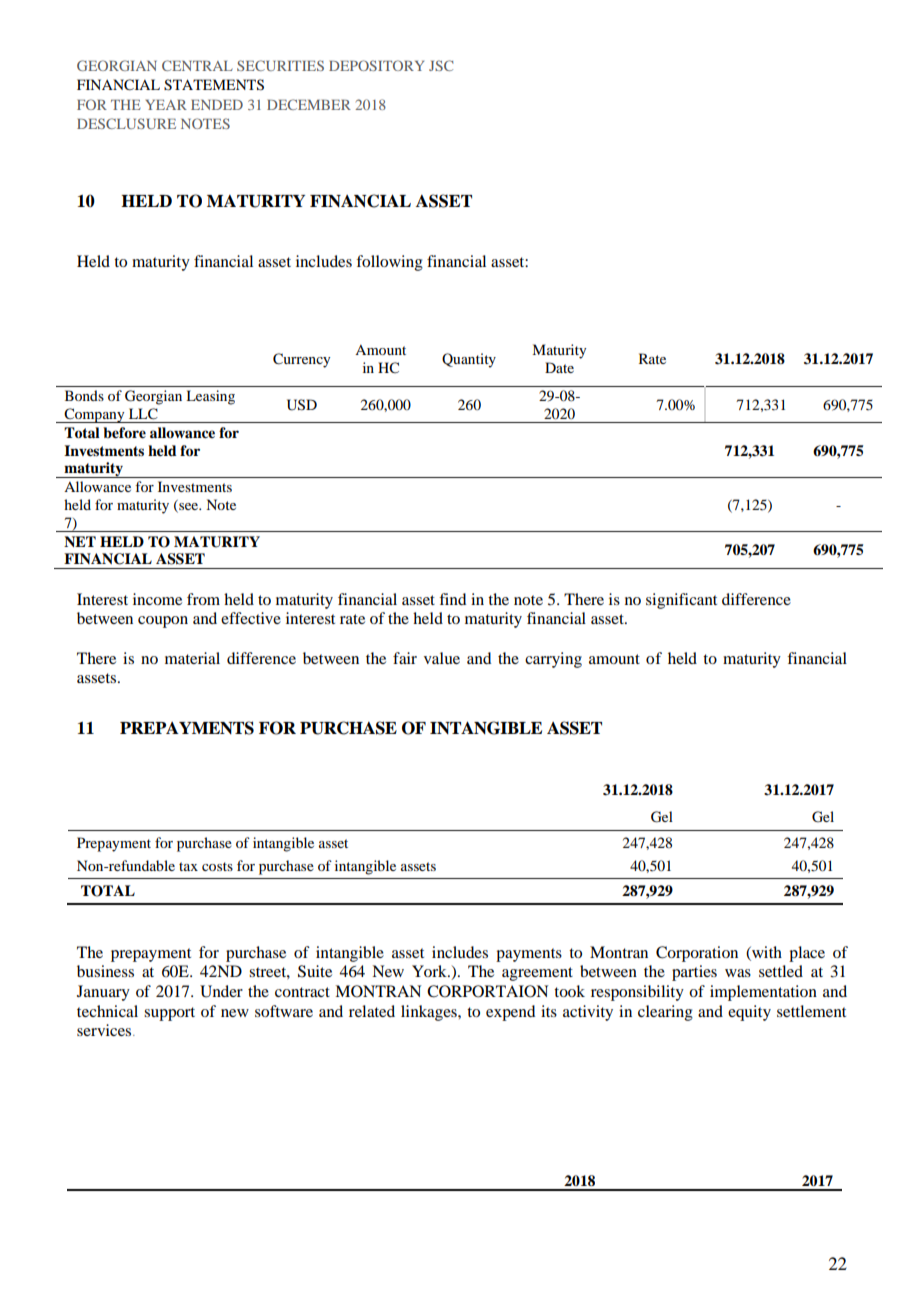 This document has width=924, height=1308. What do you see at coordinates (452, 599) in the document?
I see `find` at bounding box center [452, 599].
